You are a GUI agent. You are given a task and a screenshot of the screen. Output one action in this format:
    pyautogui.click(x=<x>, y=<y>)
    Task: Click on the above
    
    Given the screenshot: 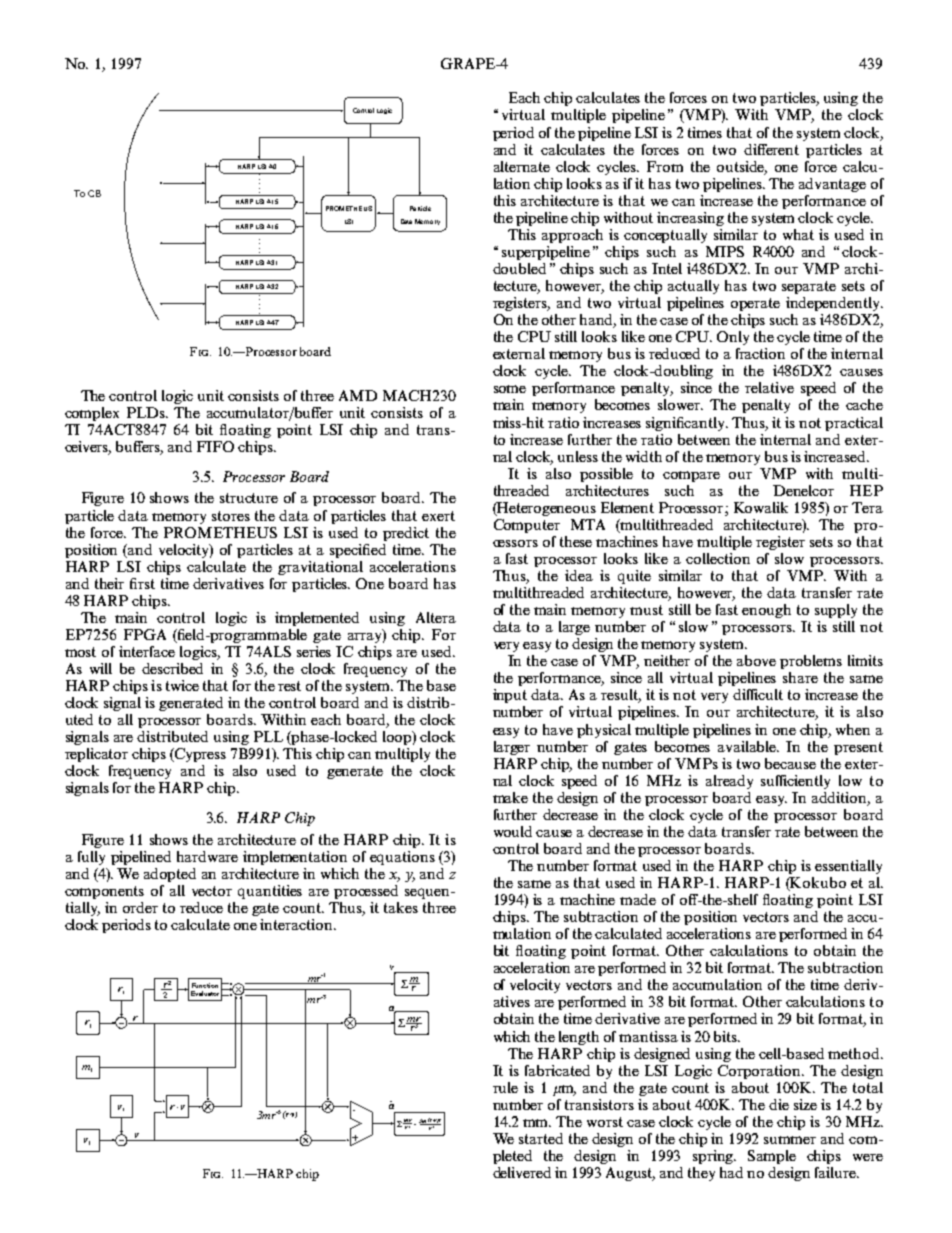 What is the action you would take?
    pyautogui.click(x=756, y=660)
